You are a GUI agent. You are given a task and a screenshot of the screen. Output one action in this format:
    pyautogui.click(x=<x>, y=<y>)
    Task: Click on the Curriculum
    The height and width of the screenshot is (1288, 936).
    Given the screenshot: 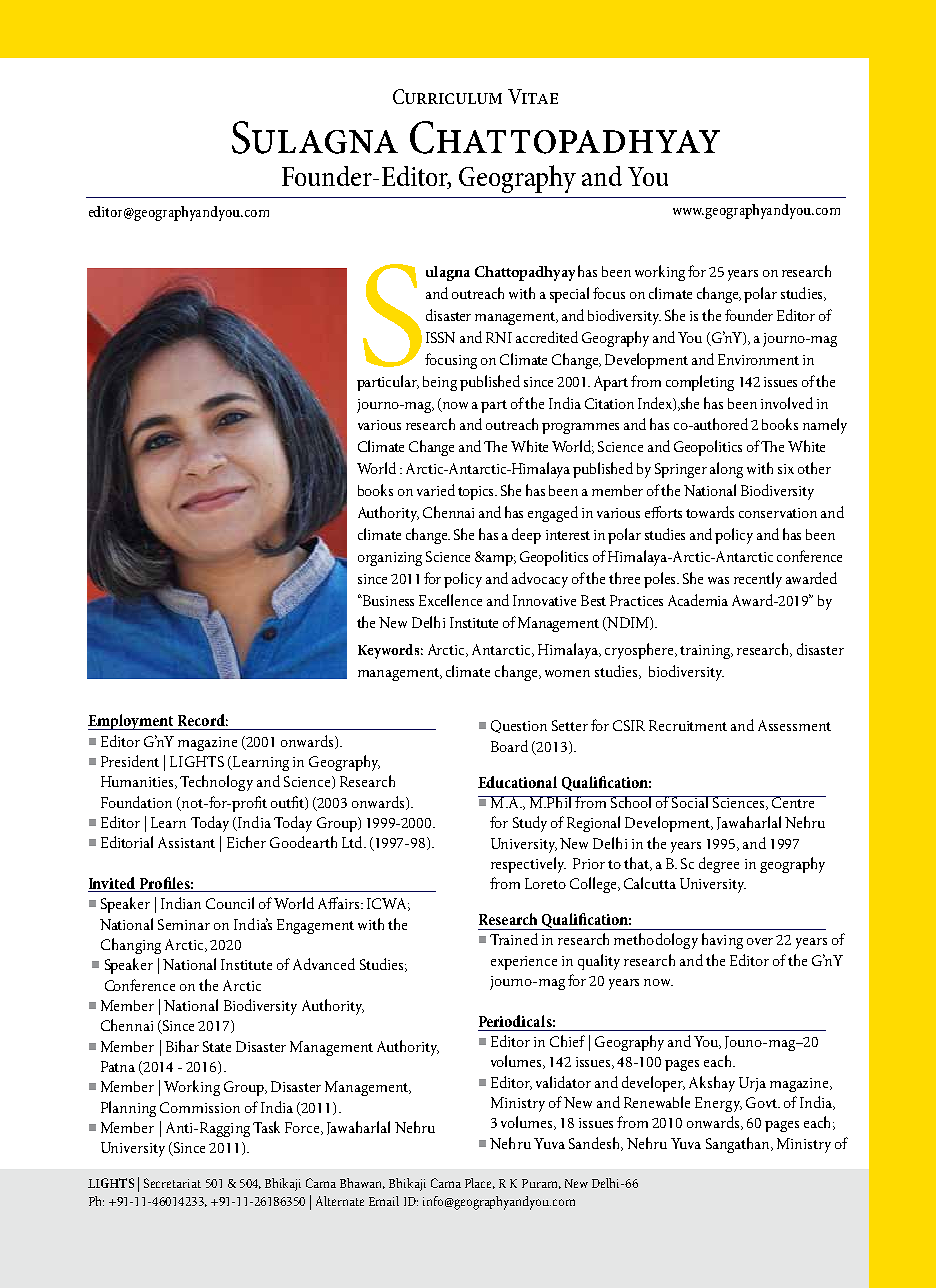 What is the action you would take?
    pyautogui.click(x=447, y=96)
